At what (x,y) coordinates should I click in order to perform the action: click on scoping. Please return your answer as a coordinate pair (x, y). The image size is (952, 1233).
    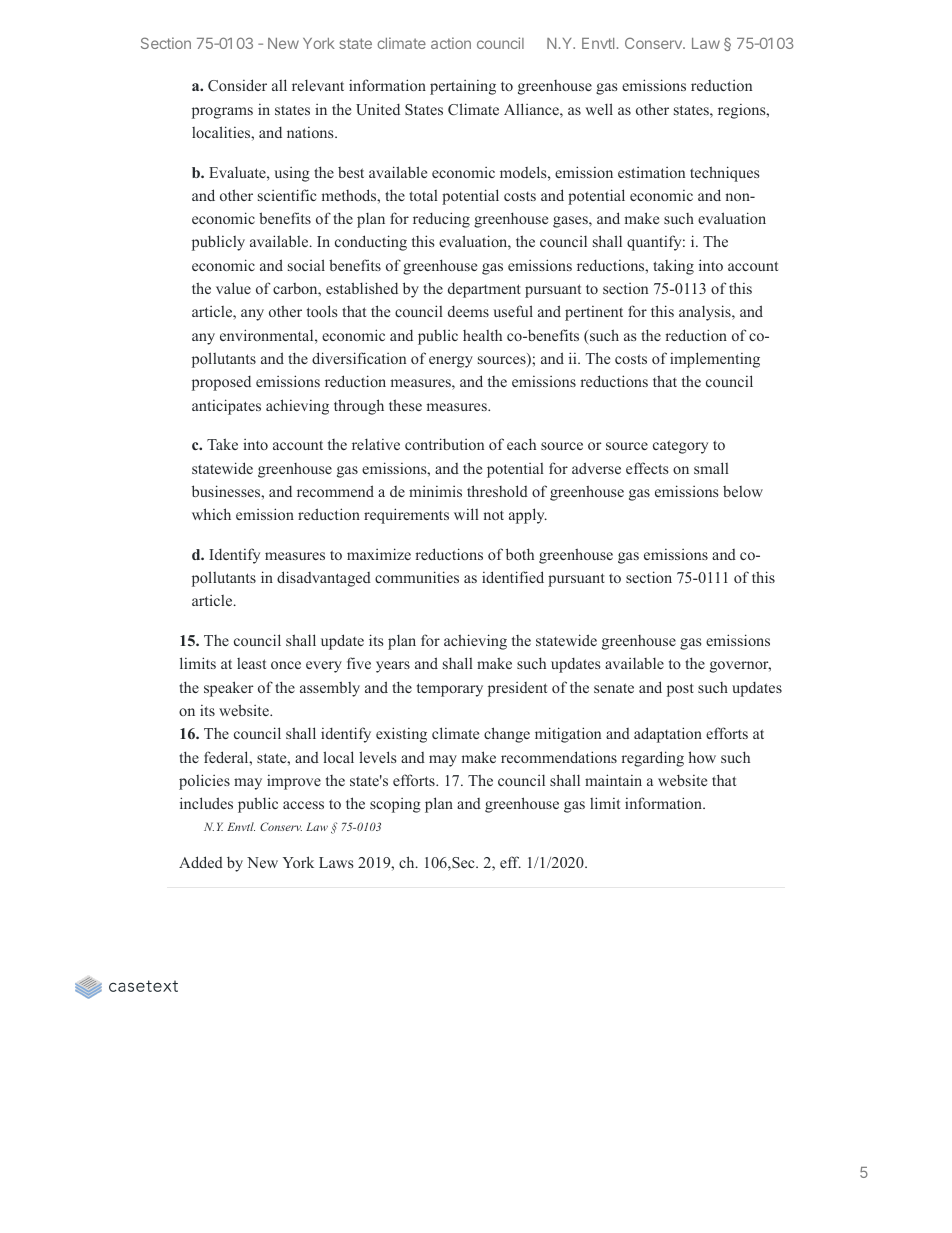
    Looking at the image, I should click on (395, 805).
